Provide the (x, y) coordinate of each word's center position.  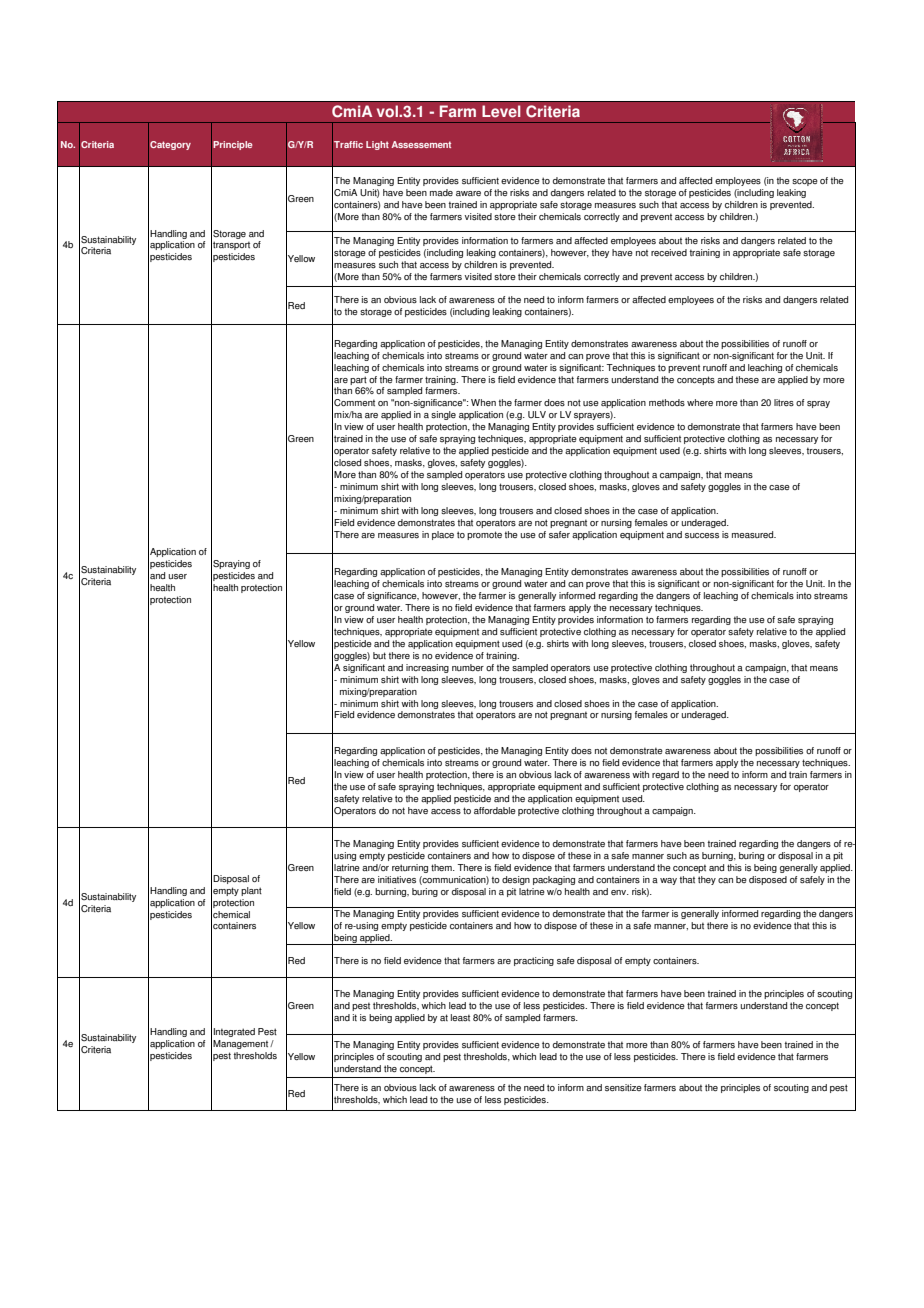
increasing (427, 668)
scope (805, 182)
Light (377, 145)
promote (484, 535)
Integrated (234, 1032)
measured (754, 535)
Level (501, 111)
